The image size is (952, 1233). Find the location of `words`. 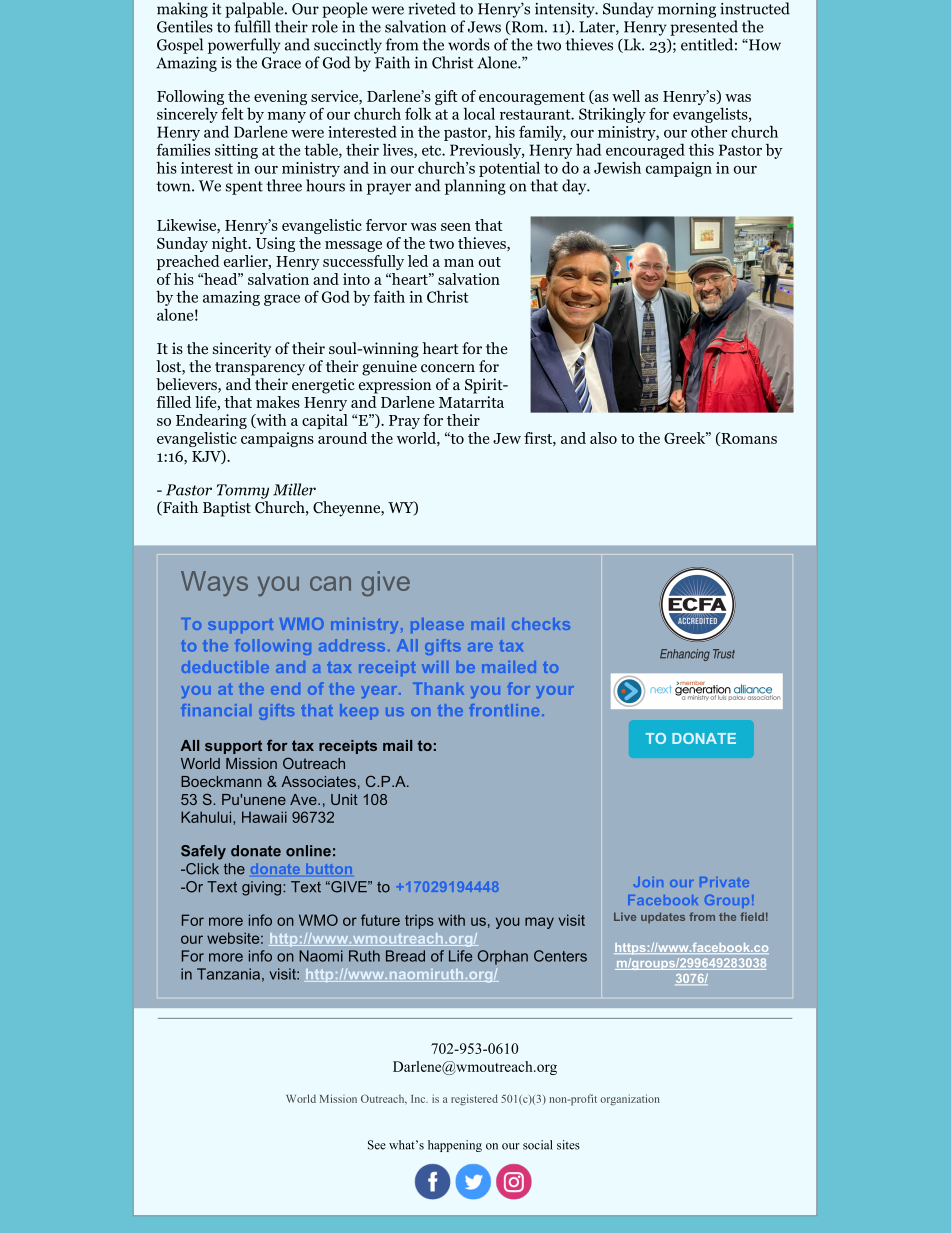

words is located at coordinates (469, 44).
